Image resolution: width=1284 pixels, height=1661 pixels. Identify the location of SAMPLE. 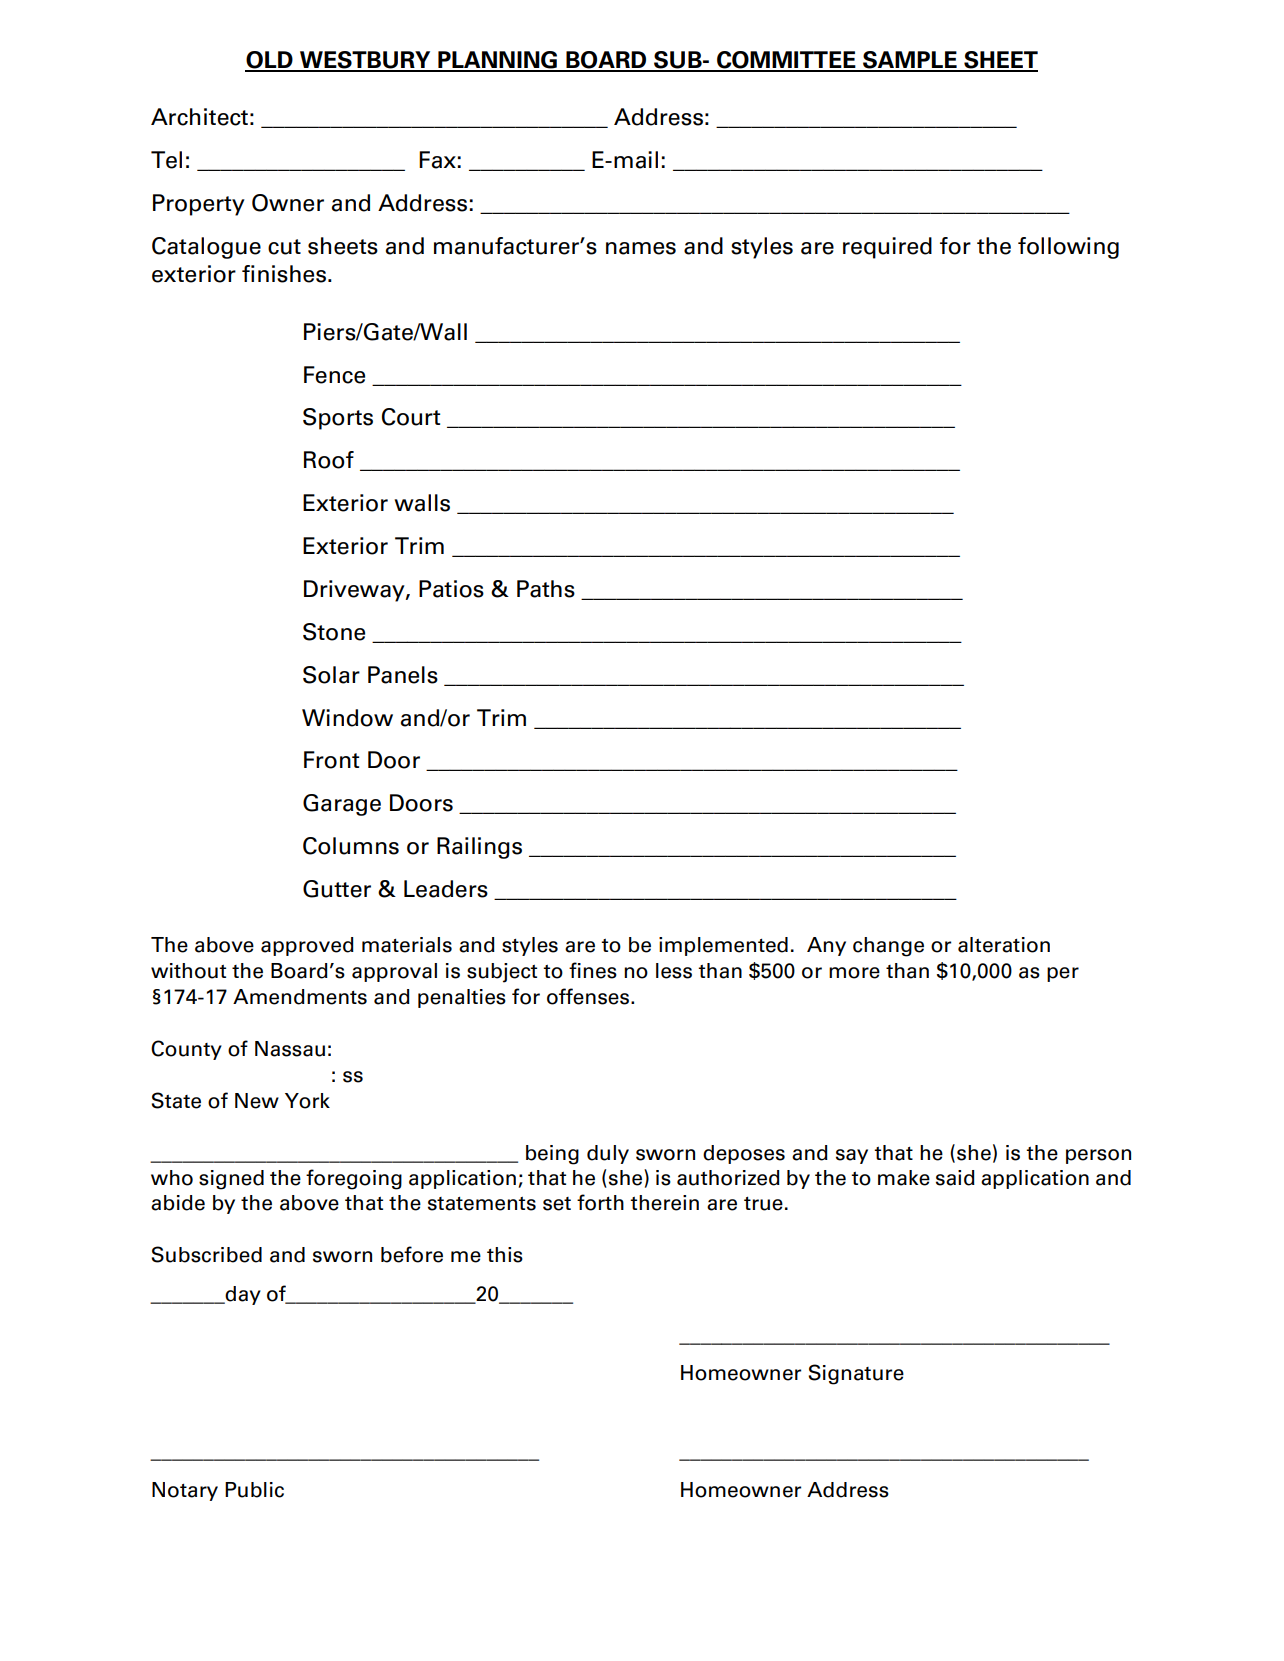
(910, 61).
